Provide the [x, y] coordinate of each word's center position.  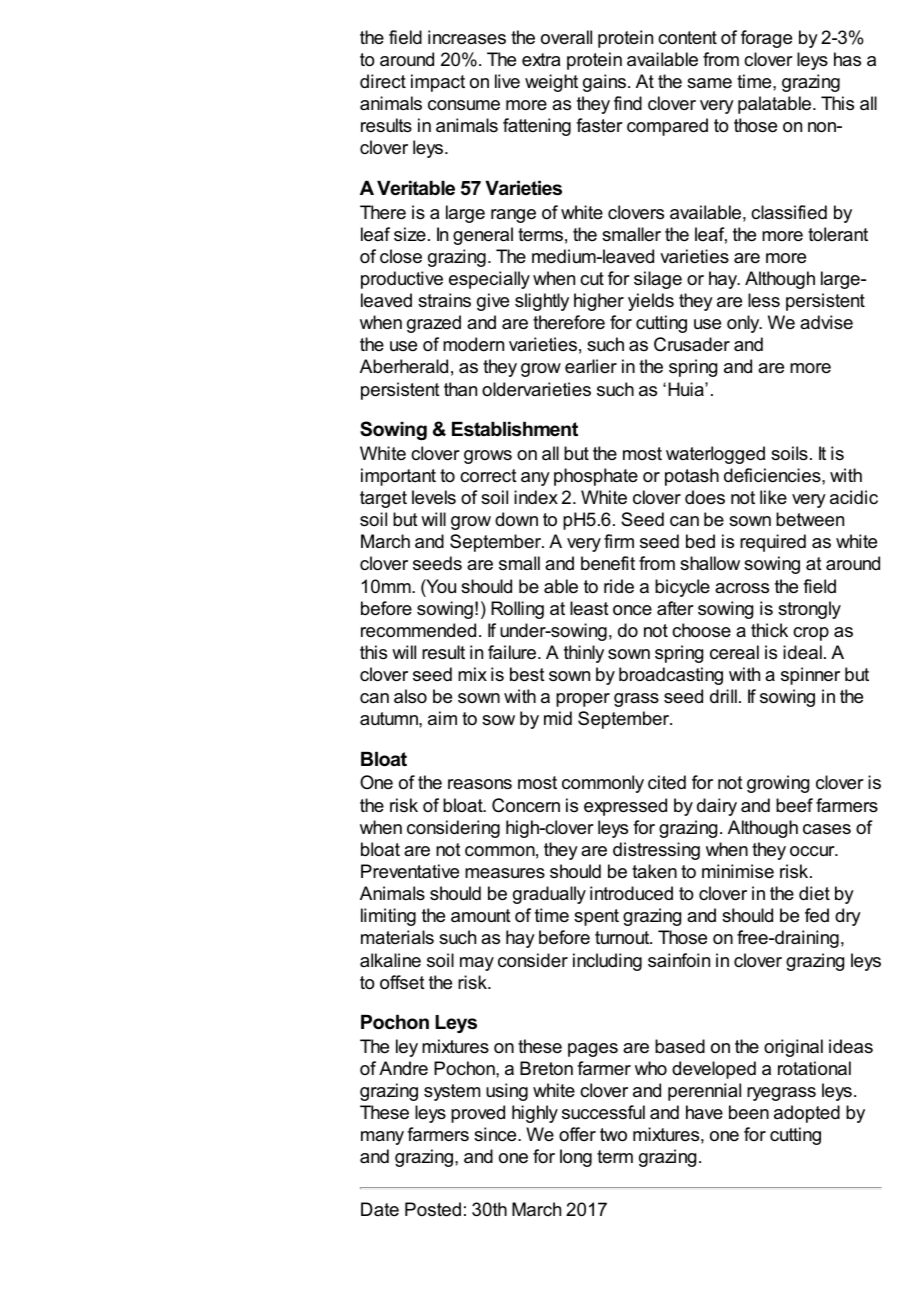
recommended [418, 630]
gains [604, 83]
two [613, 1135]
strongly [809, 610]
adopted [807, 1114]
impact [438, 83]
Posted [433, 1209]
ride [619, 586]
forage [766, 39]
